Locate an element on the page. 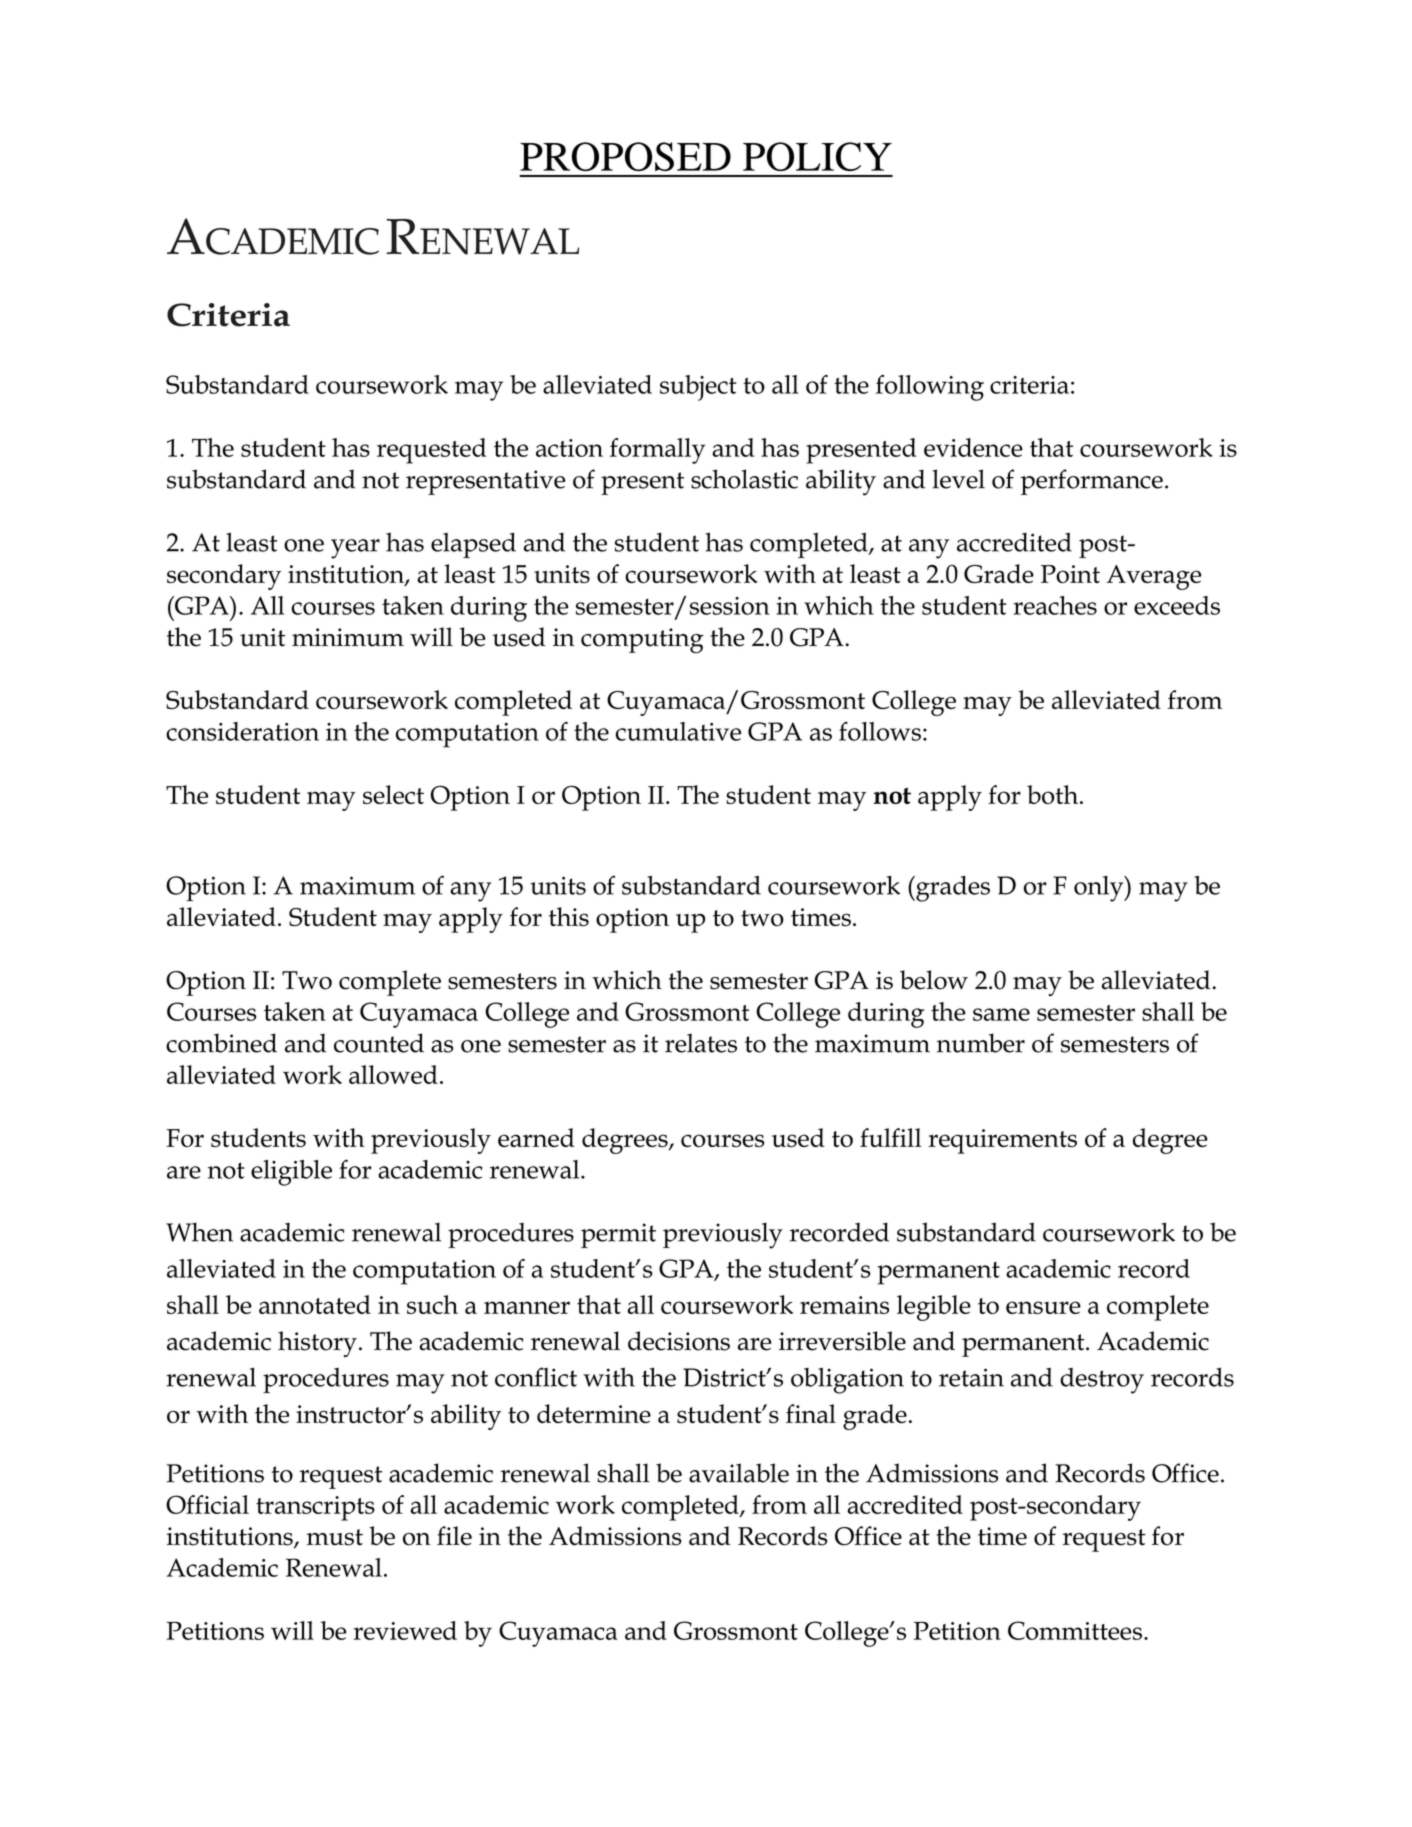  requirements is located at coordinates (1002, 1141).
